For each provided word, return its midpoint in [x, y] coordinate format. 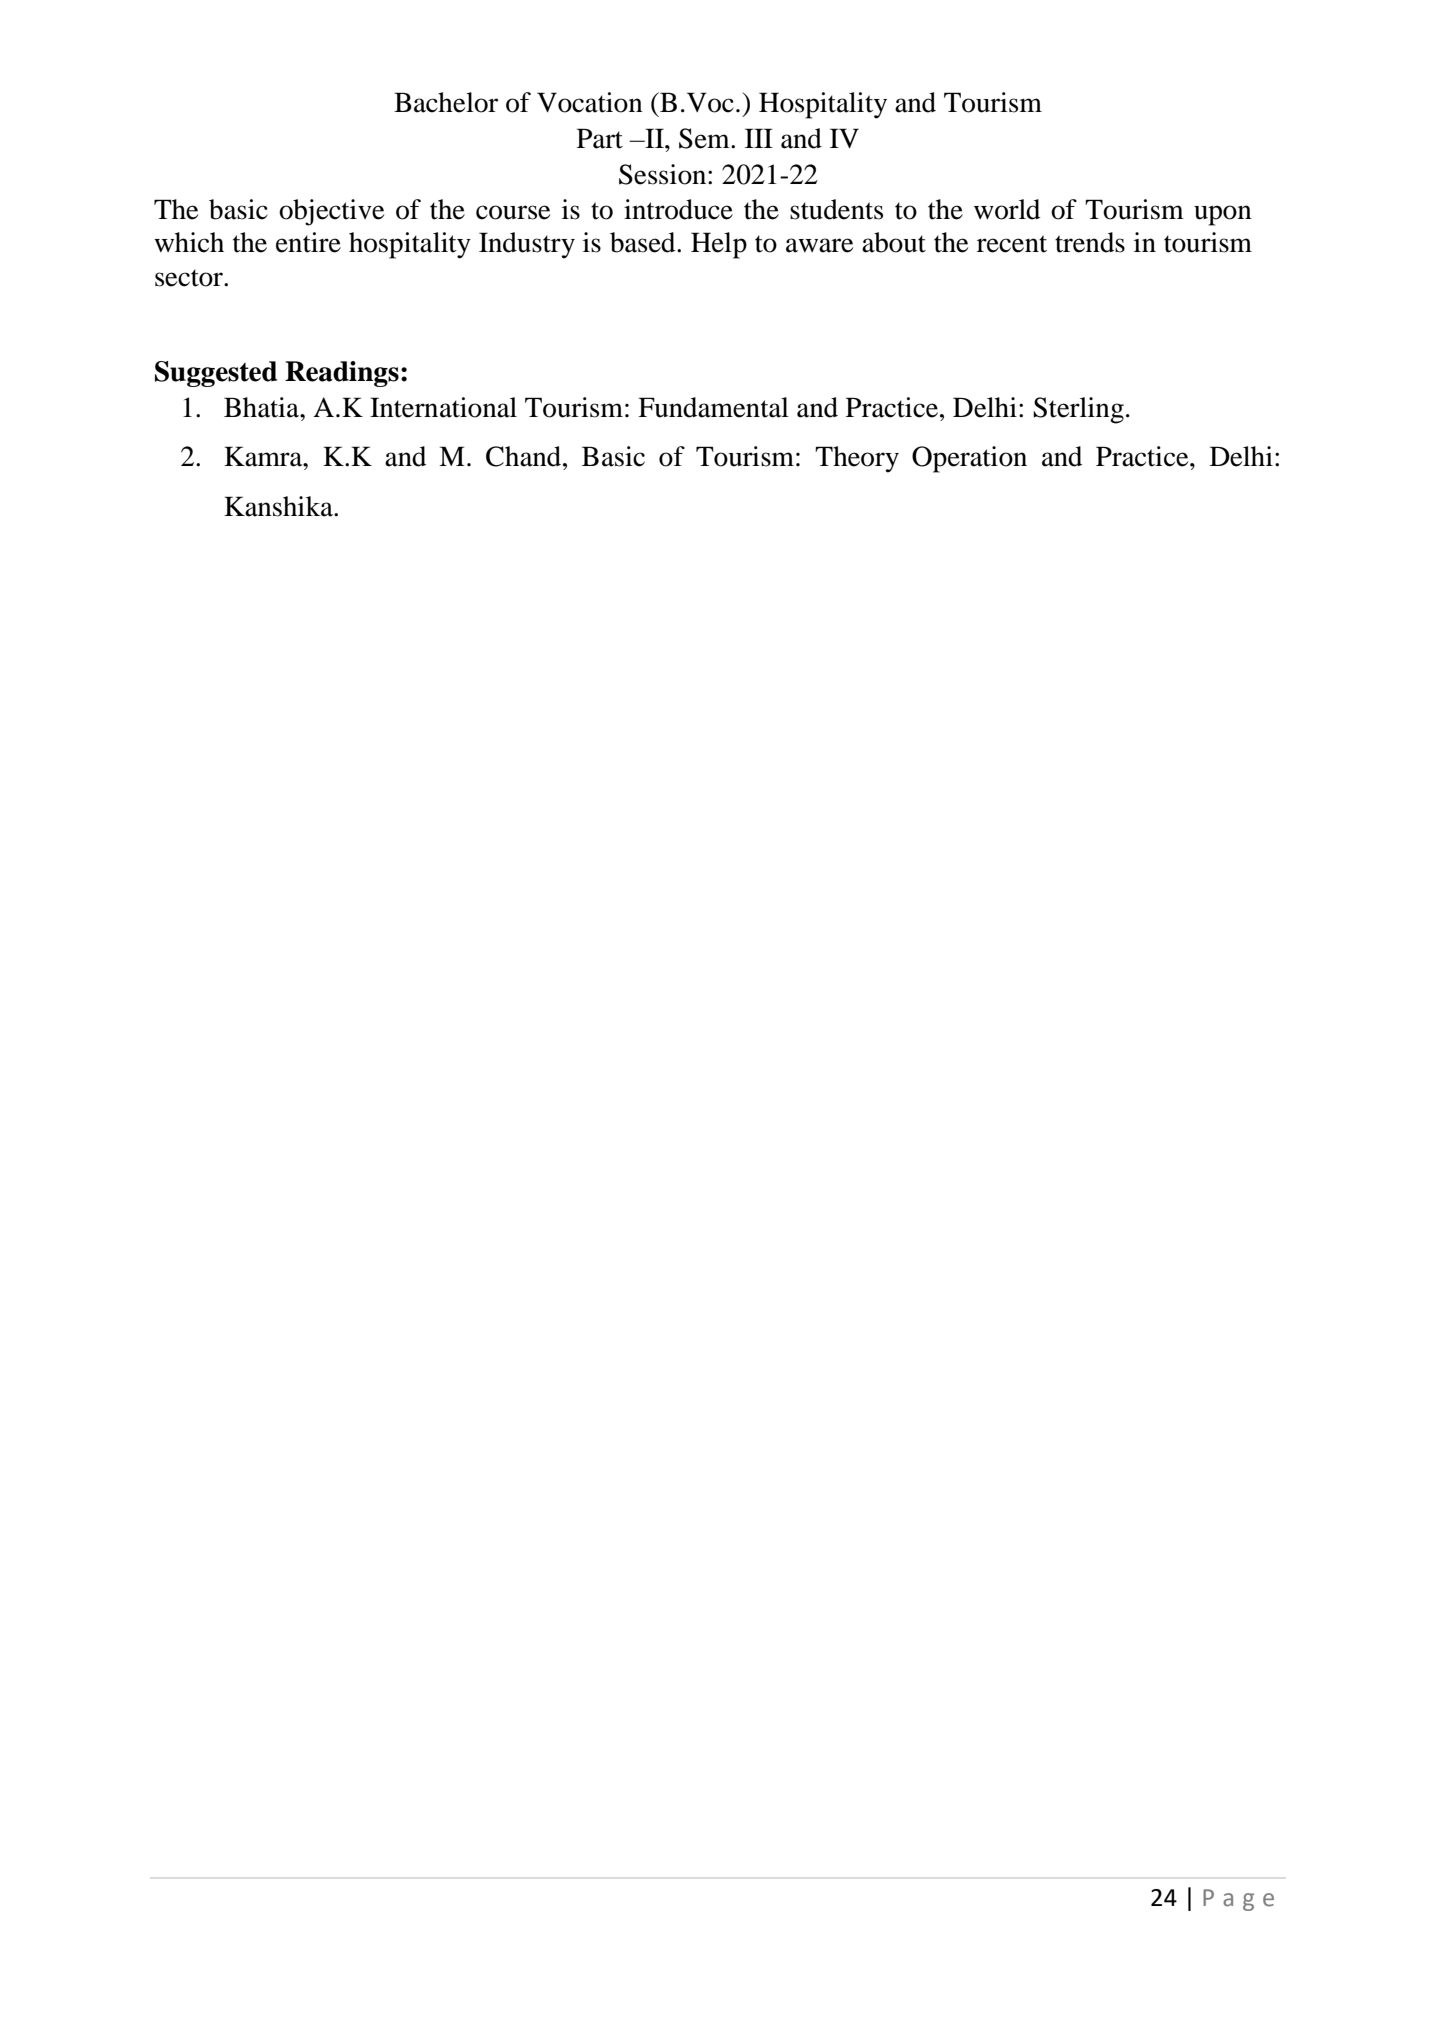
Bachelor [446, 102]
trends [1090, 242]
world [1007, 209]
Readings [342, 374]
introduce [678, 209]
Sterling [1078, 410]
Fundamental [713, 407]
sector [190, 278]
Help [719, 245]
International [443, 407]
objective [331, 212]
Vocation [590, 102]
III [759, 138]
